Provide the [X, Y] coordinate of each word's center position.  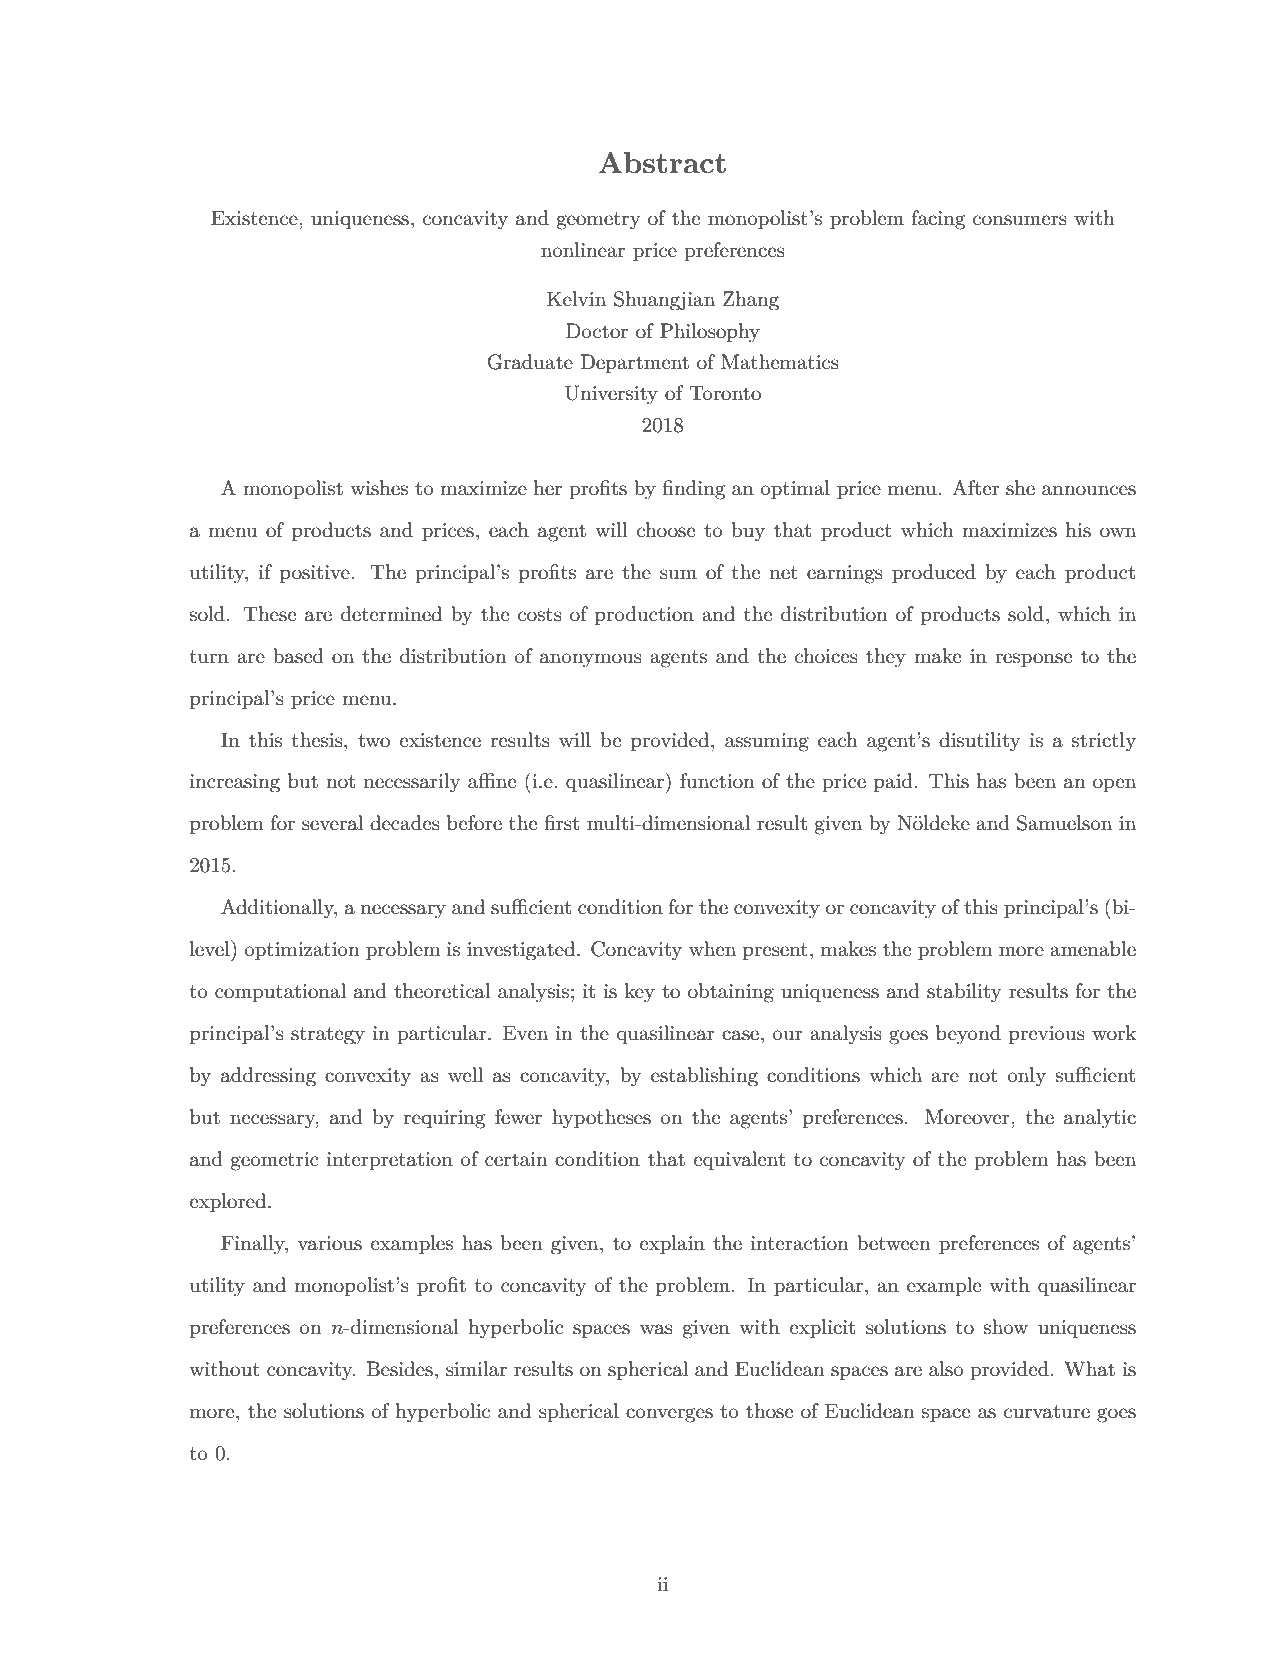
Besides [399, 1369]
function [717, 781]
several [332, 823]
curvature [1047, 1412]
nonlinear [583, 250]
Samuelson [1064, 823]
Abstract [662, 163]
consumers [1020, 220]
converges [669, 1415]
